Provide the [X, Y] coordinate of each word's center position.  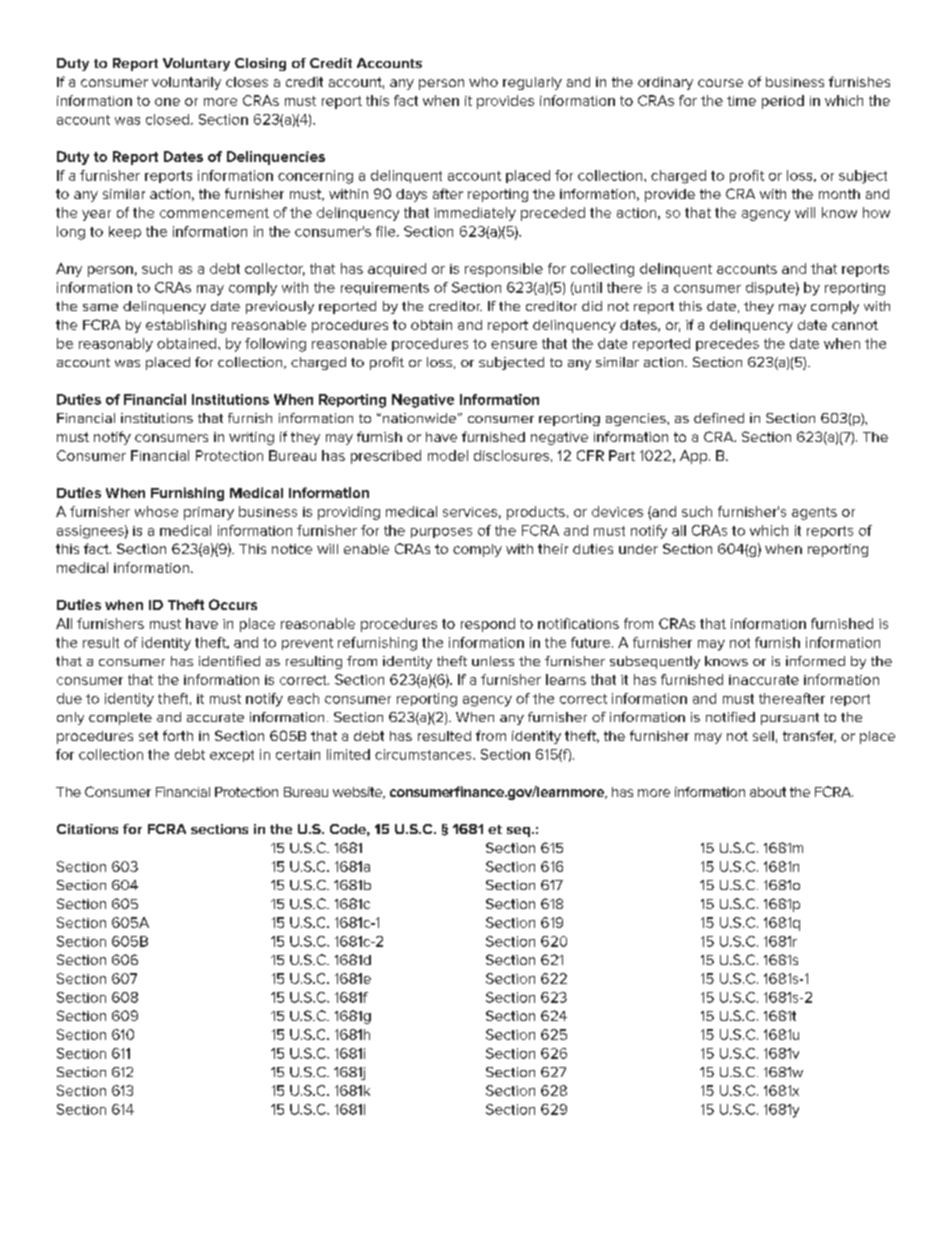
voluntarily [186, 83]
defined [719, 418]
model [448, 455]
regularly [532, 83]
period [783, 102]
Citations [87, 829]
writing [251, 438]
